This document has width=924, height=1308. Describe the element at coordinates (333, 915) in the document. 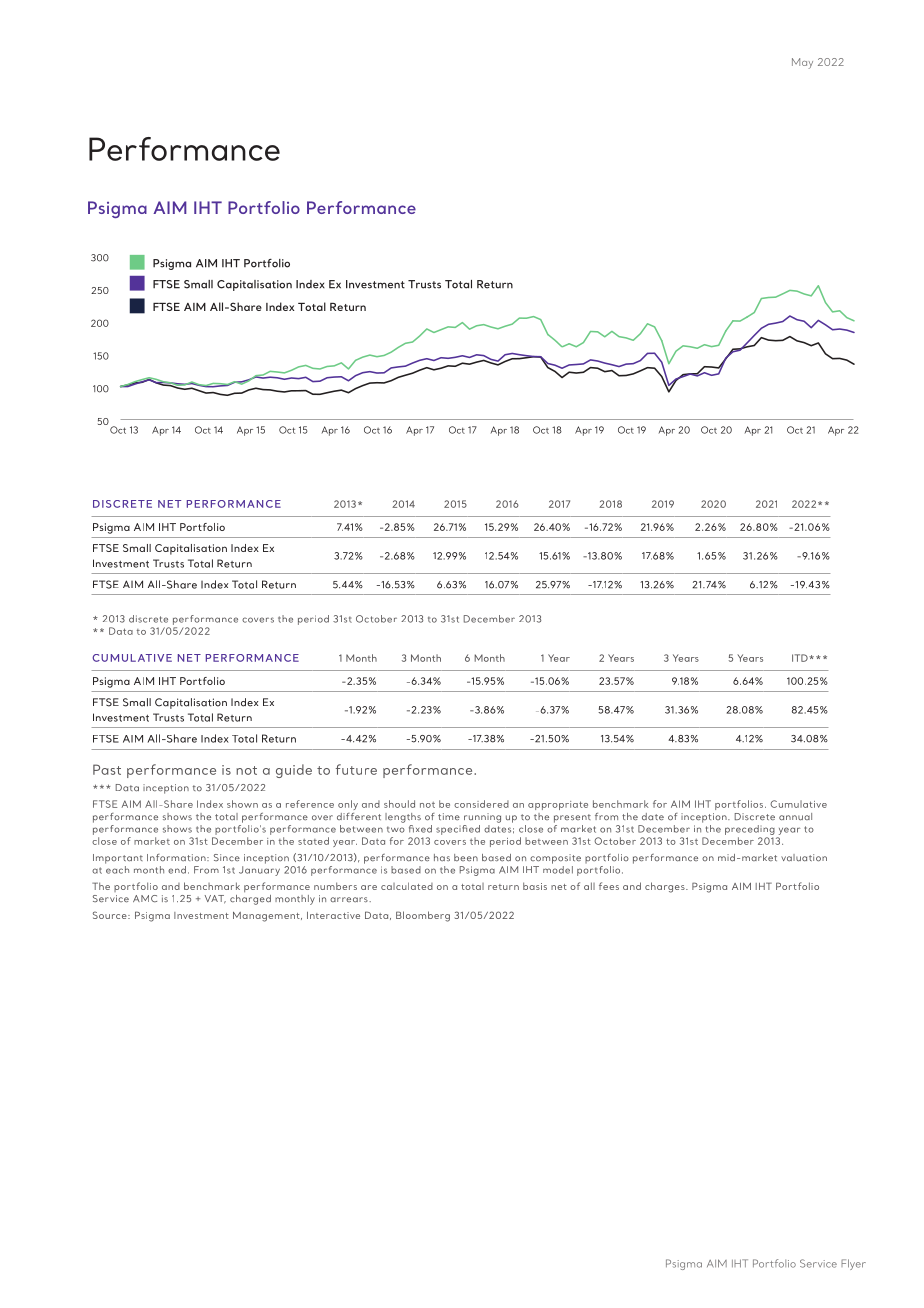

I see `Interactive` at that location.
